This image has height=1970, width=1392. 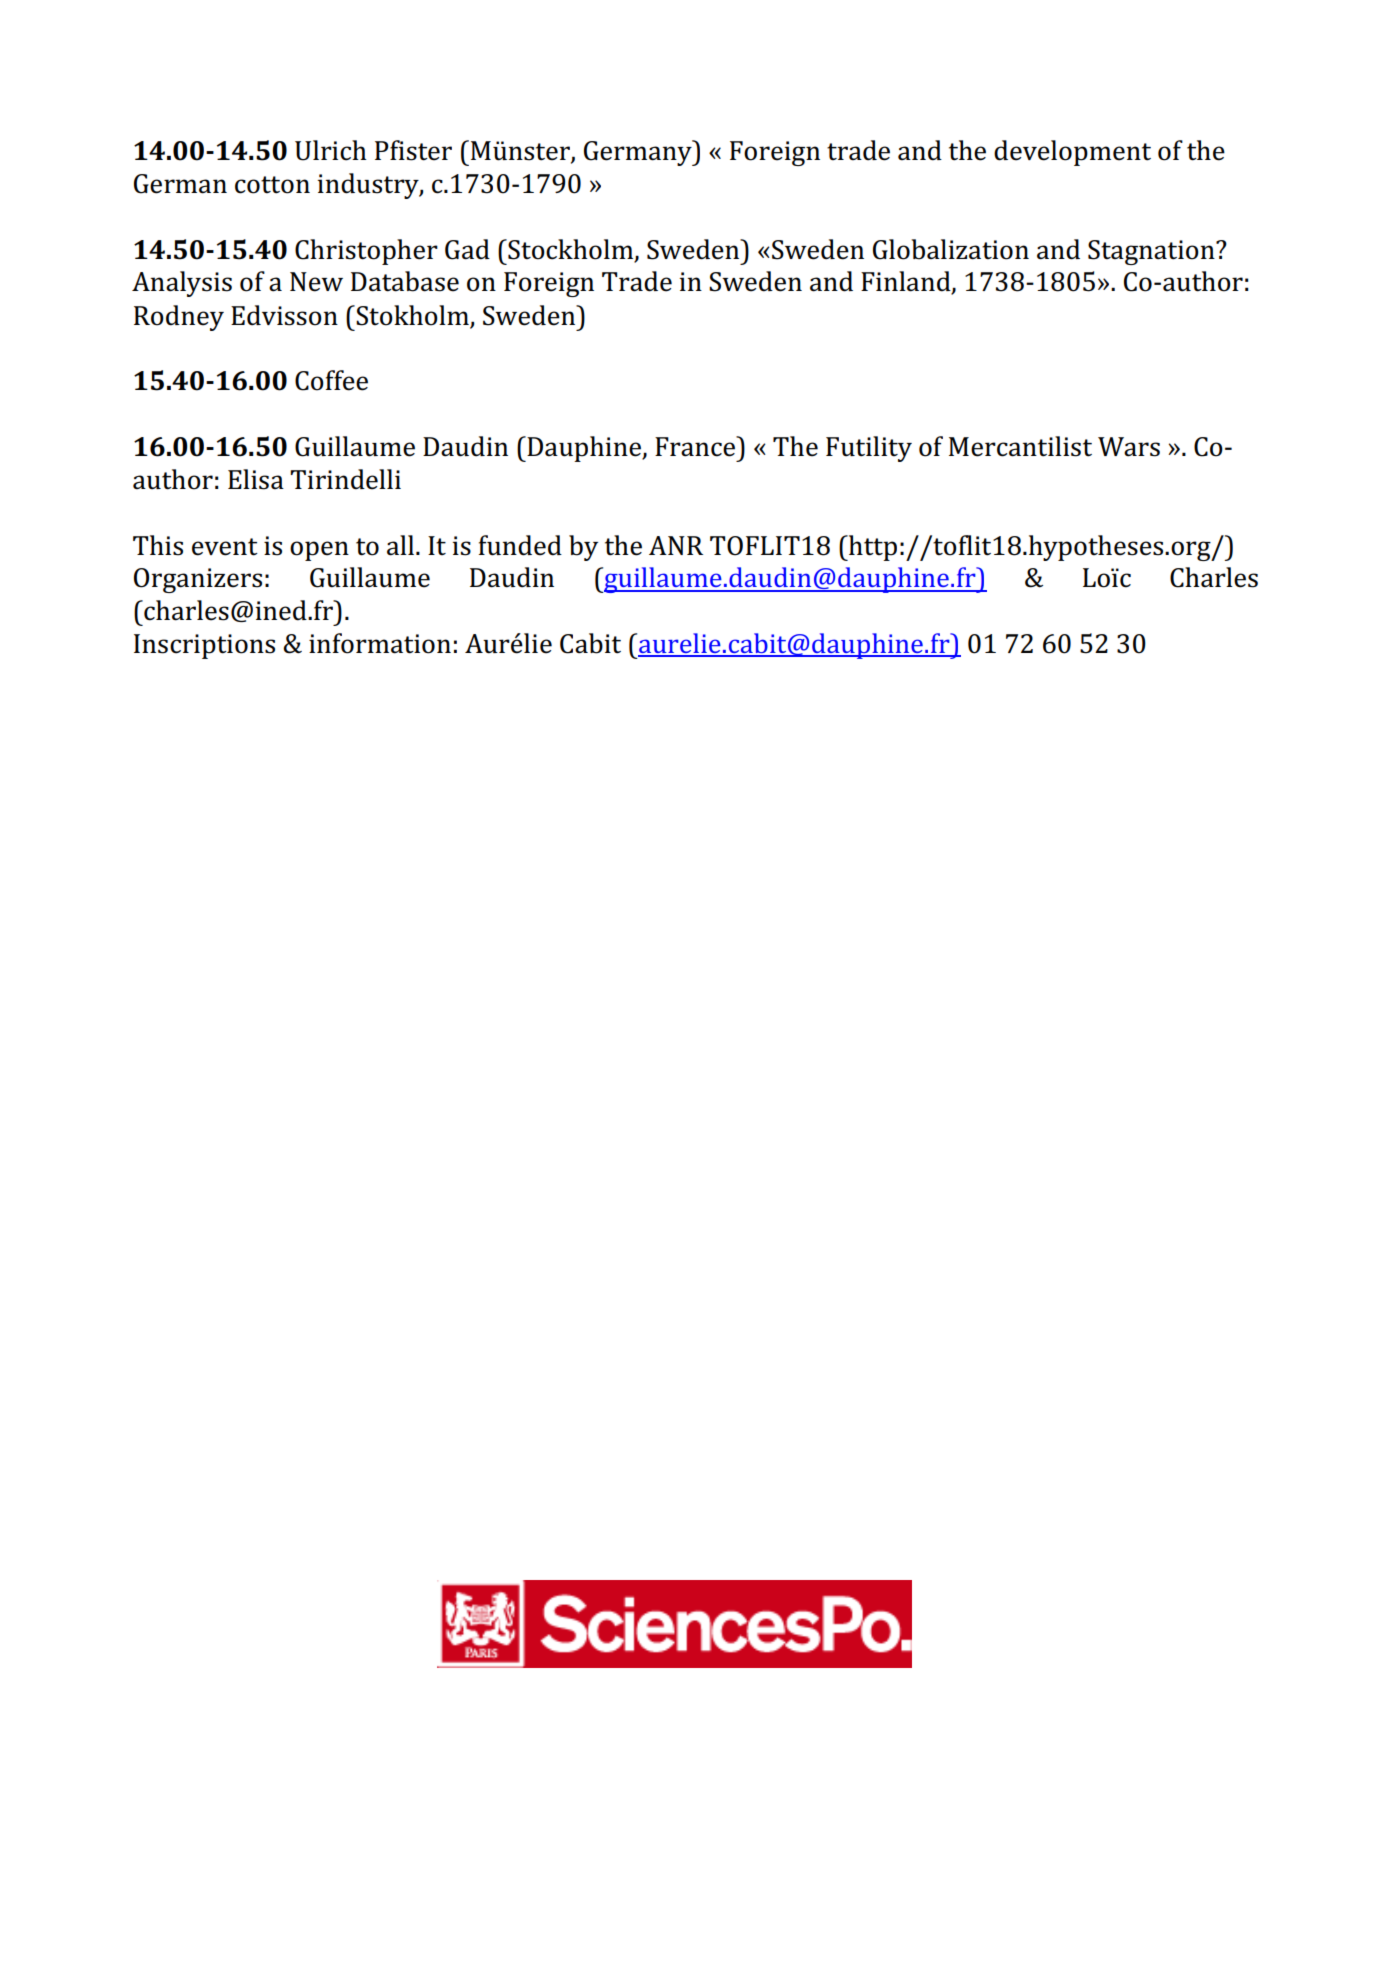 What do you see at coordinates (225, 547) in the image?
I see `event` at bounding box center [225, 547].
